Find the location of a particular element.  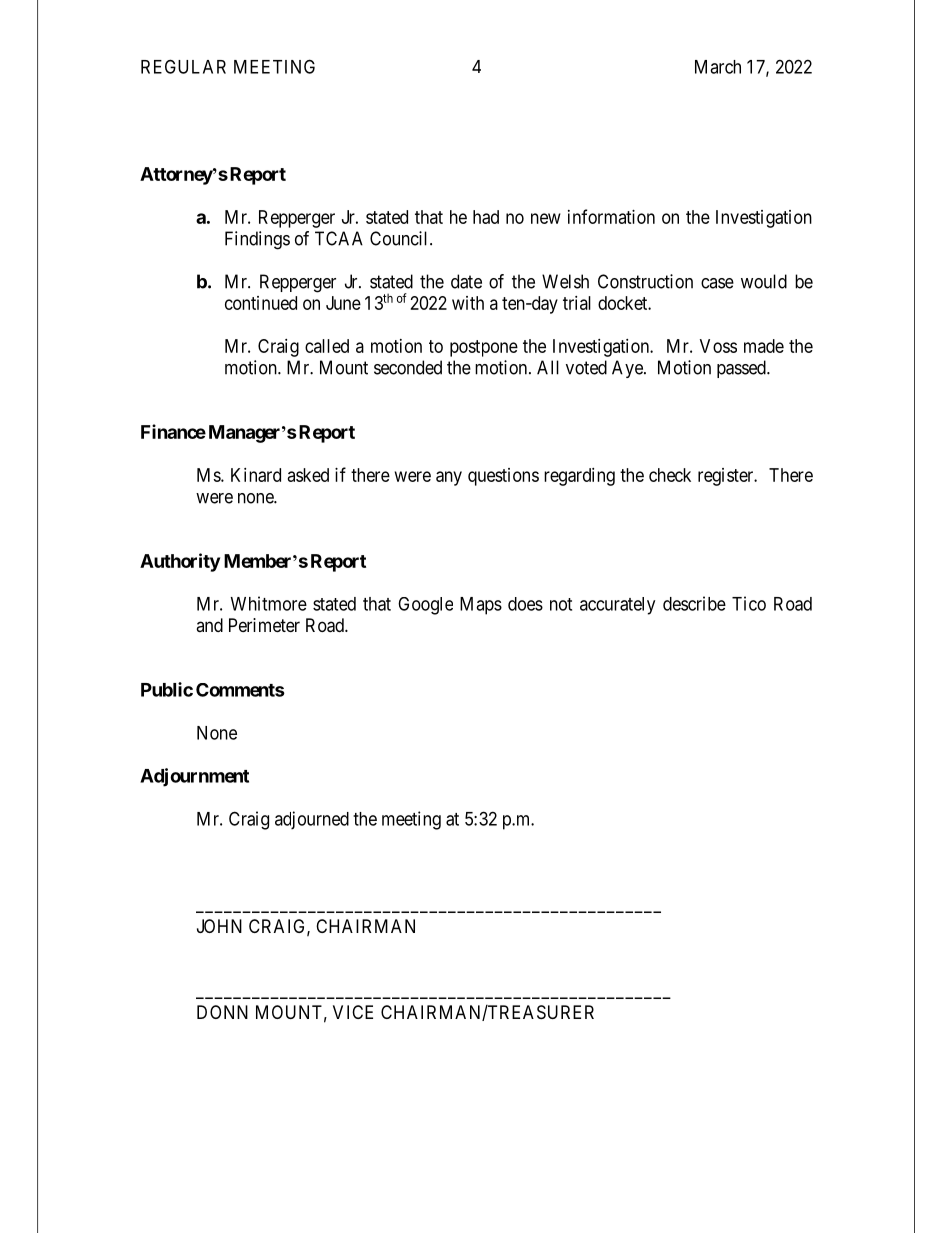

REGULAR is located at coordinates (183, 66).
